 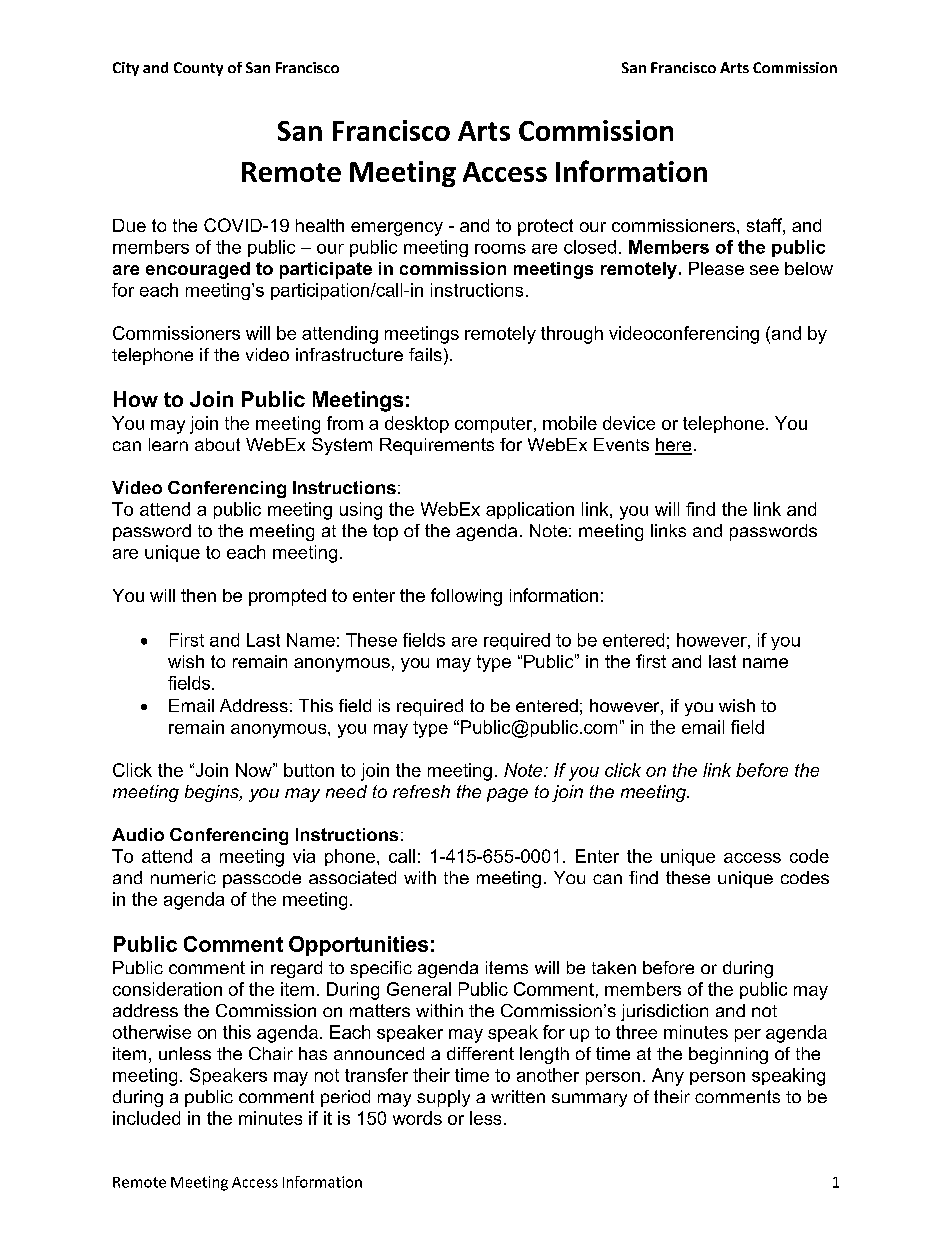 I want to click on then, so click(x=198, y=595).
